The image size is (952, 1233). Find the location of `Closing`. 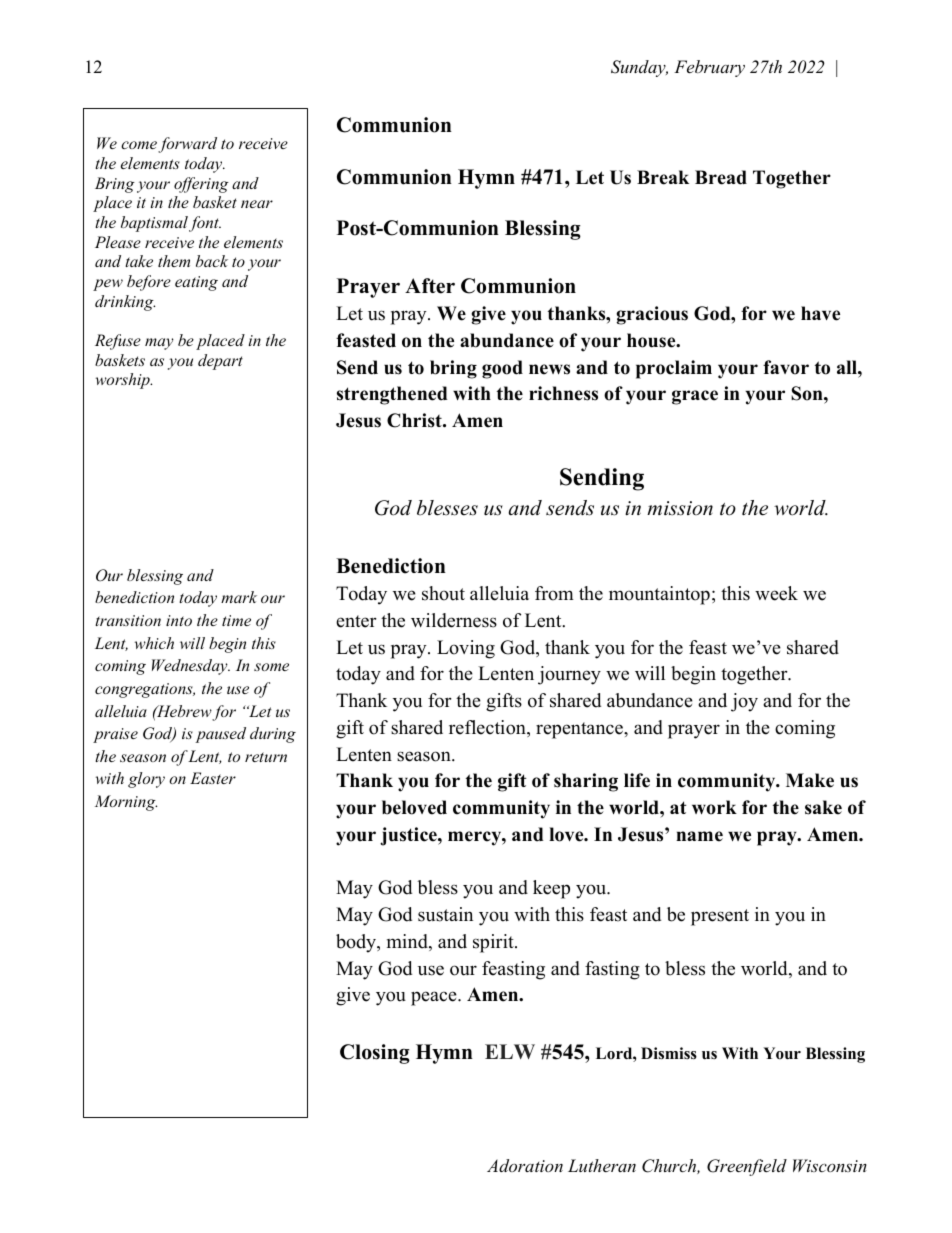

Closing is located at coordinates (375, 1054).
